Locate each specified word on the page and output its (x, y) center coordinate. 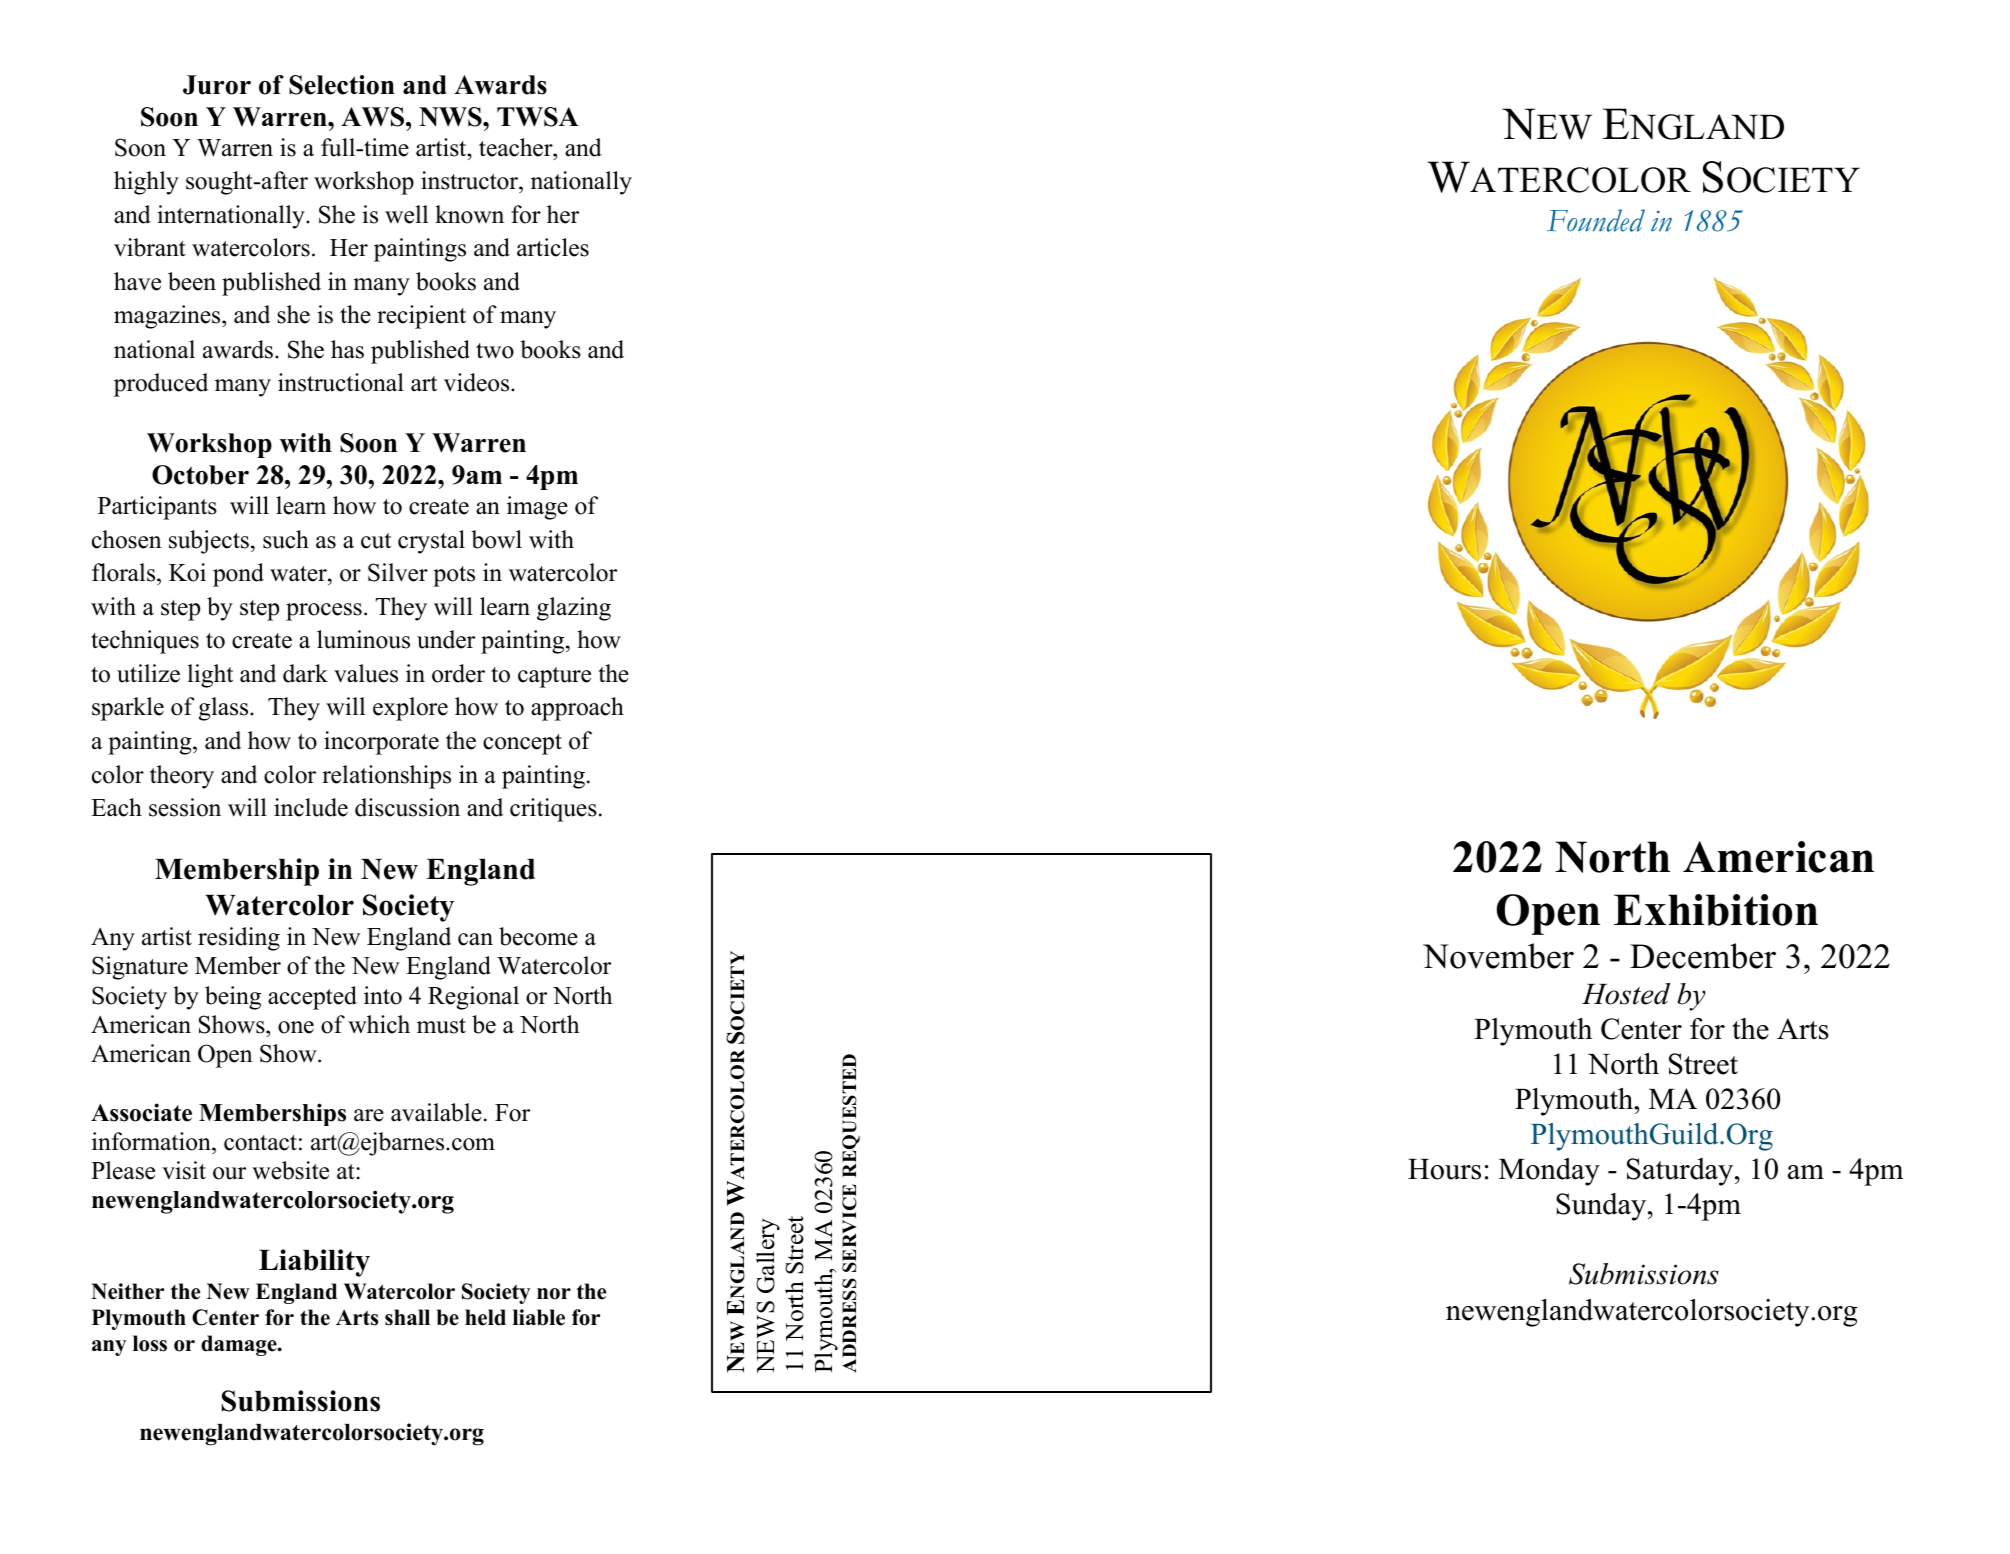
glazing (574, 609)
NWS (451, 117)
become (538, 936)
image (537, 508)
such (286, 539)
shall (407, 1317)
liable (539, 1317)
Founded (1596, 220)
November (1498, 956)
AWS (372, 117)
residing (239, 939)
